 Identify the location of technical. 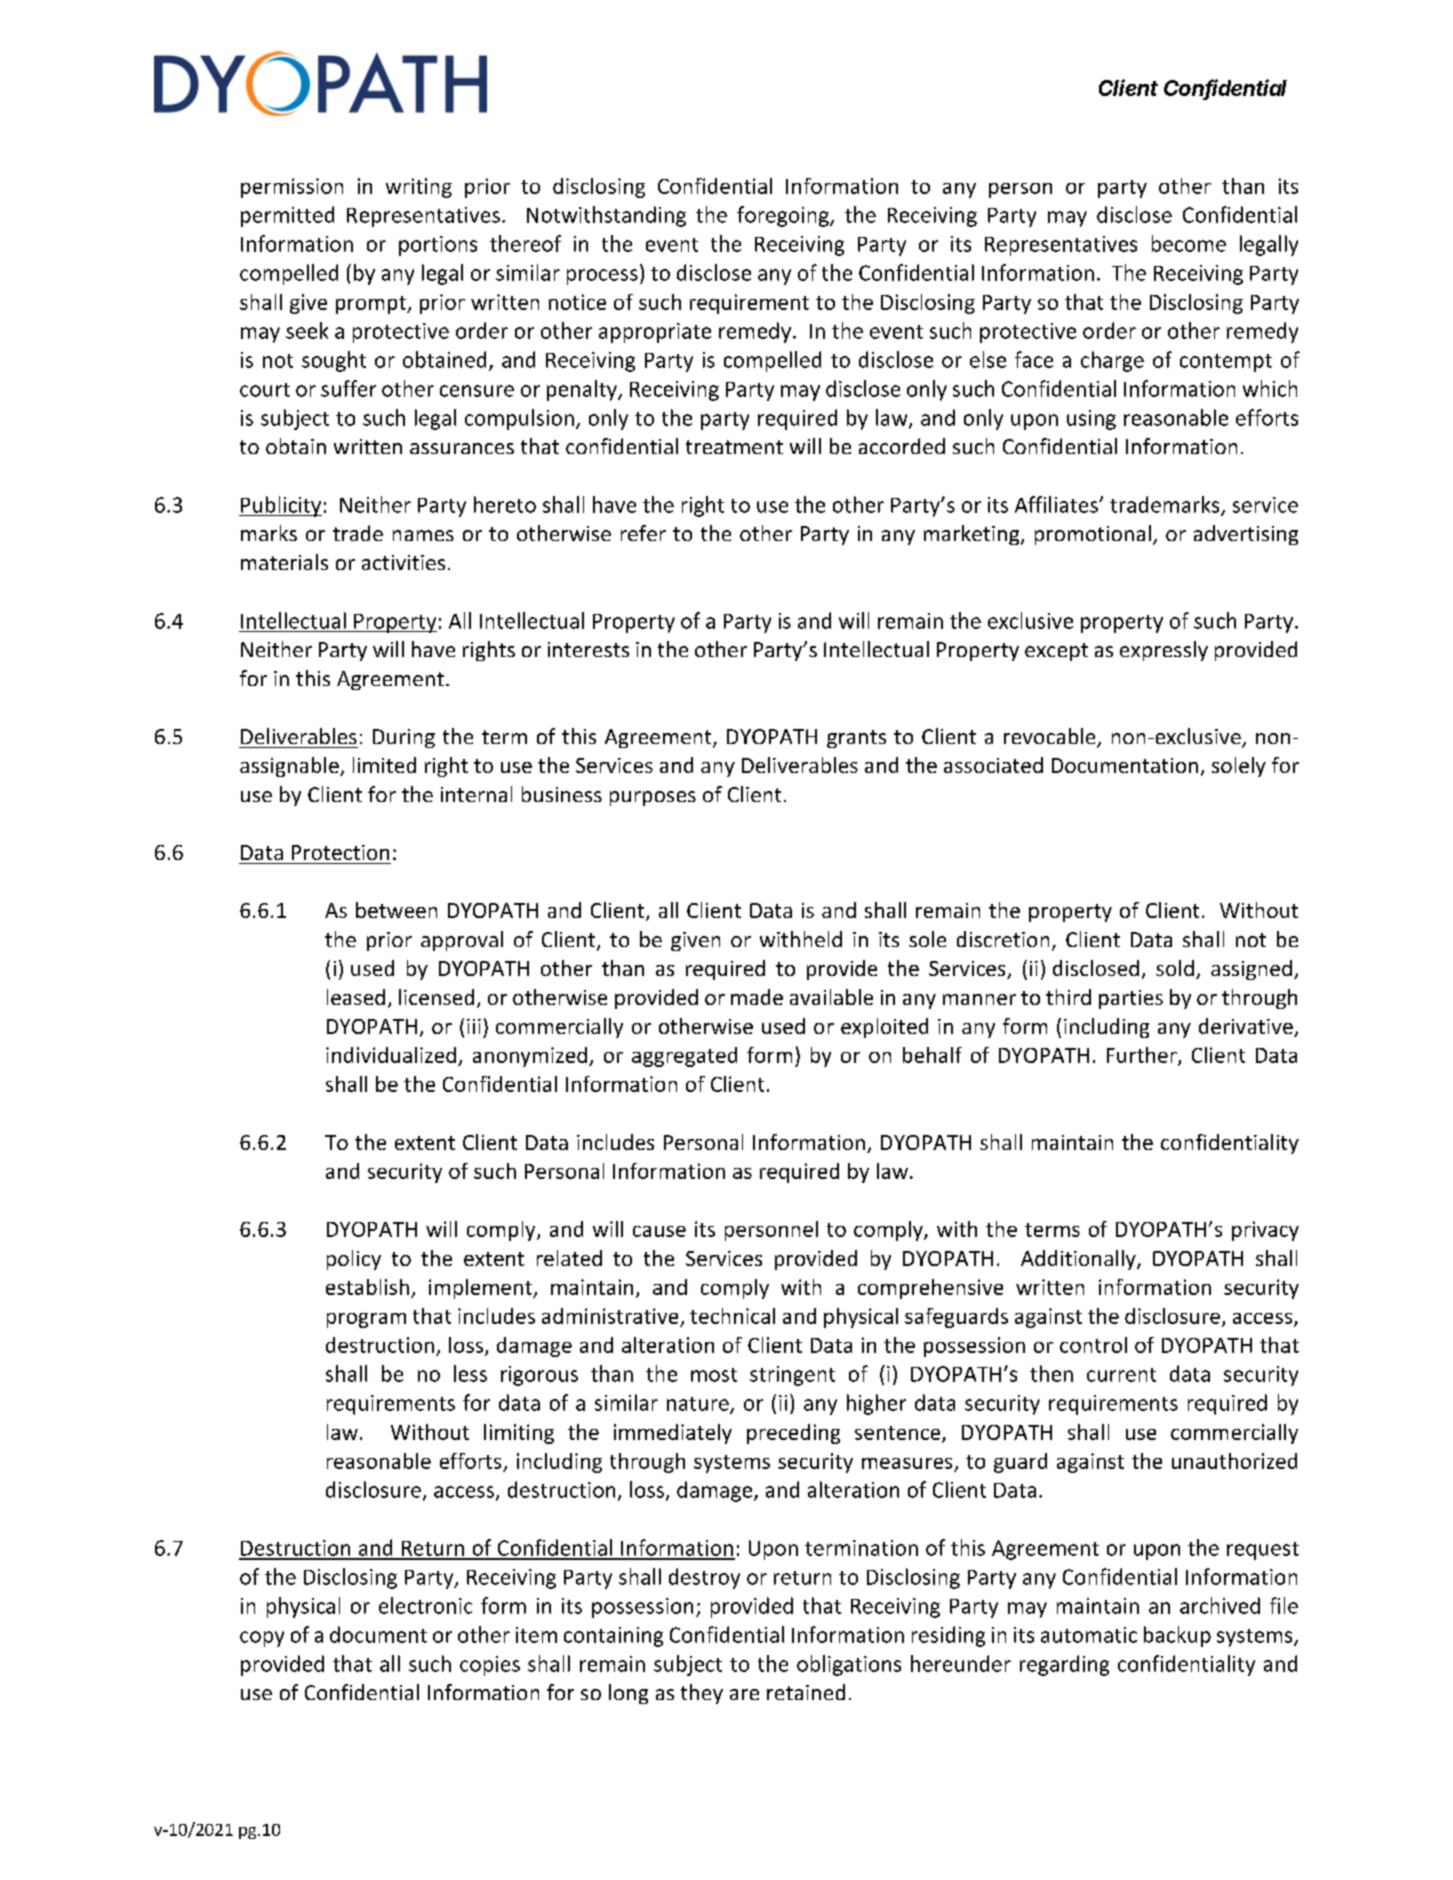
(732, 1316).
